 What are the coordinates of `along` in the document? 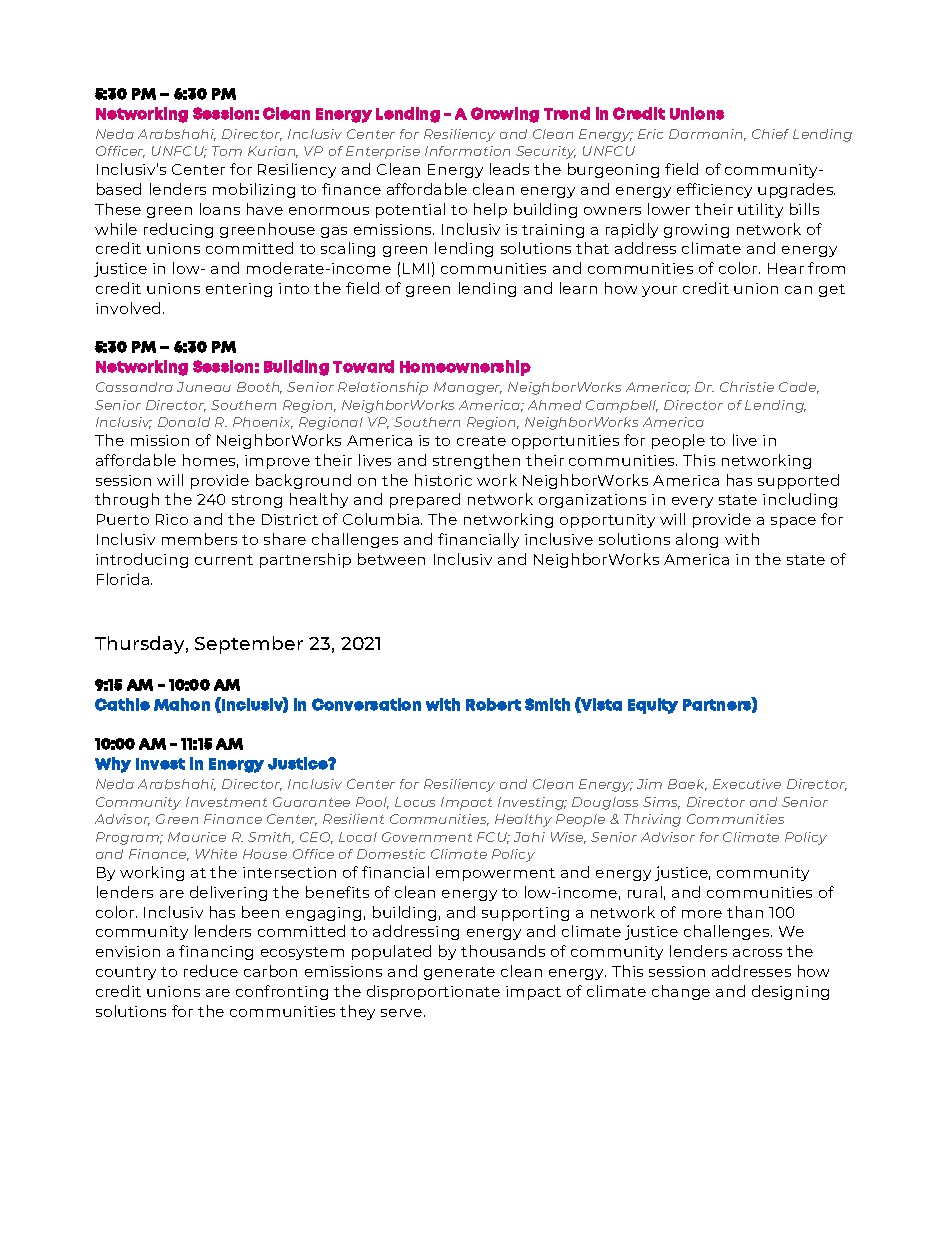 It's located at (697, 540).
